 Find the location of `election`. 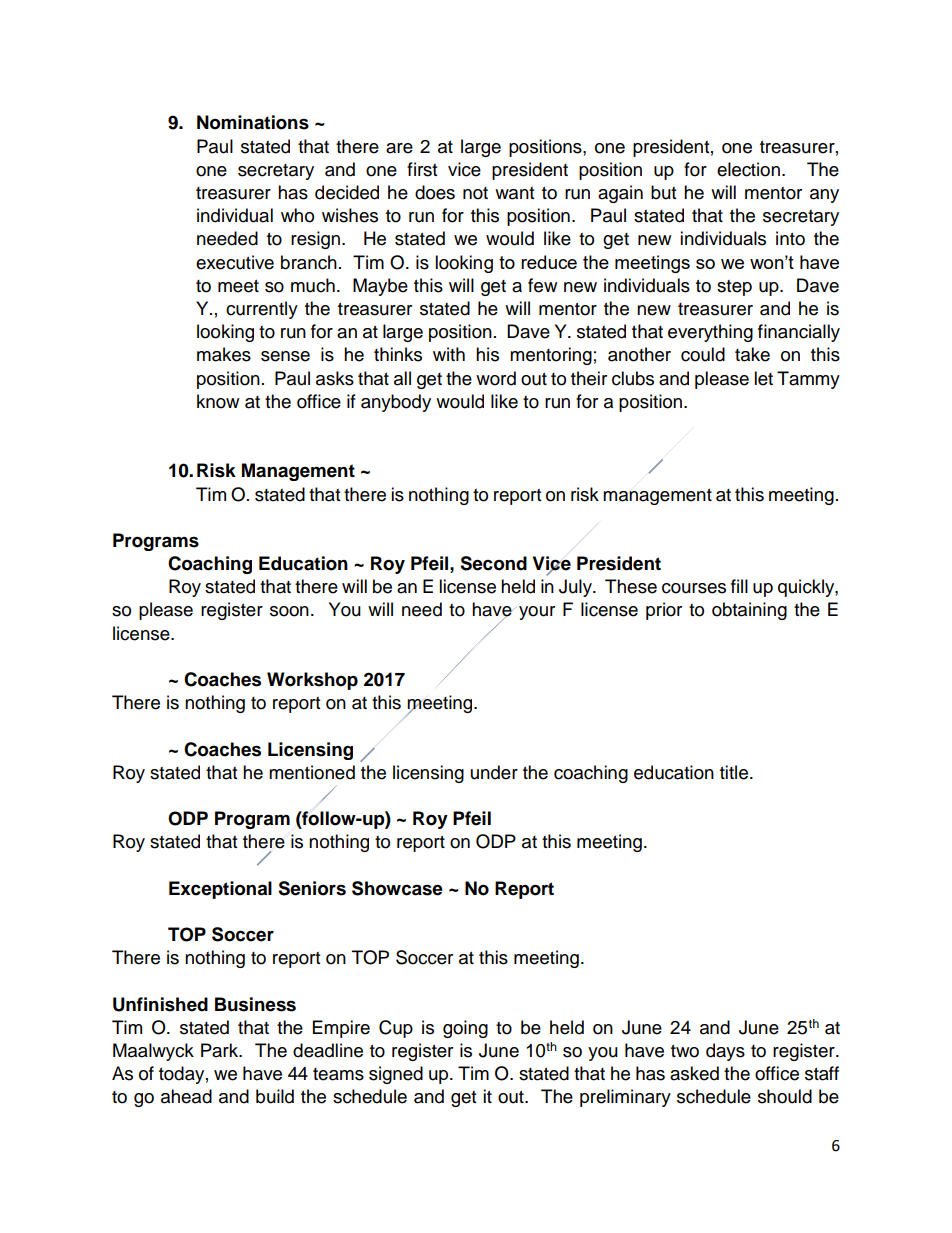

election is located at coordinates (748, 169).
